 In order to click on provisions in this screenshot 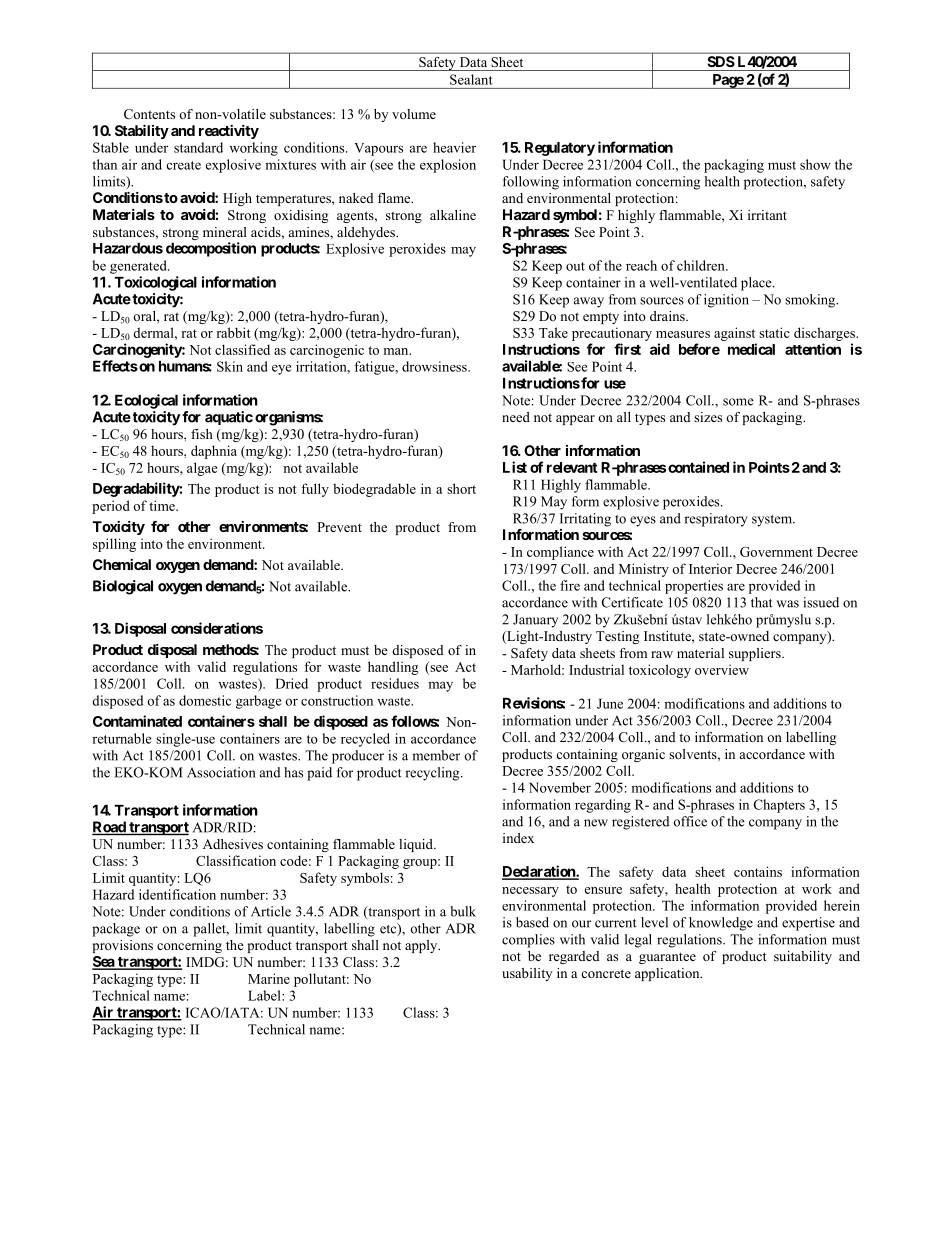, I will do `click(123, 946)`.
